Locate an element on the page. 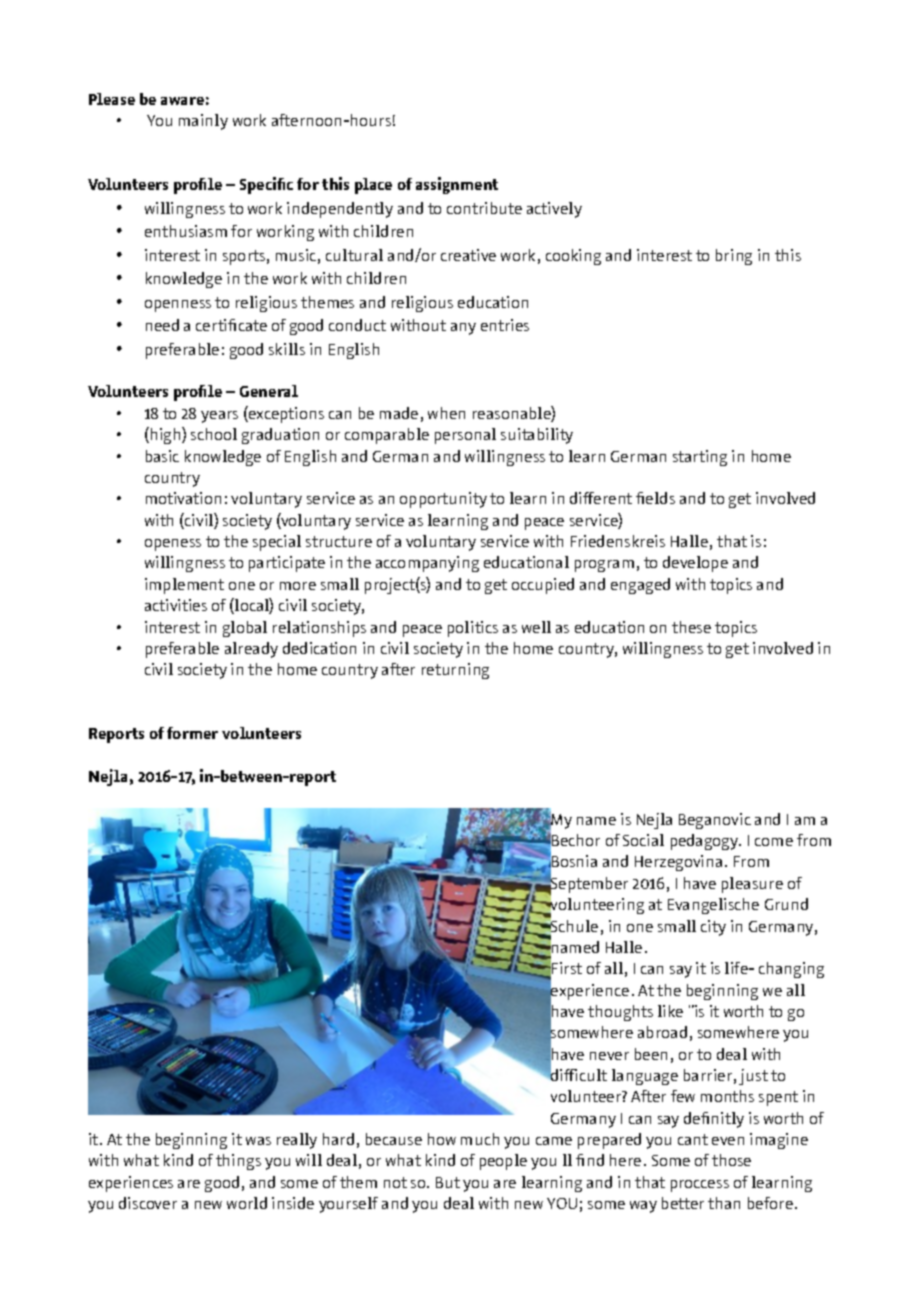  returning is located at coordinates (455, 671).
